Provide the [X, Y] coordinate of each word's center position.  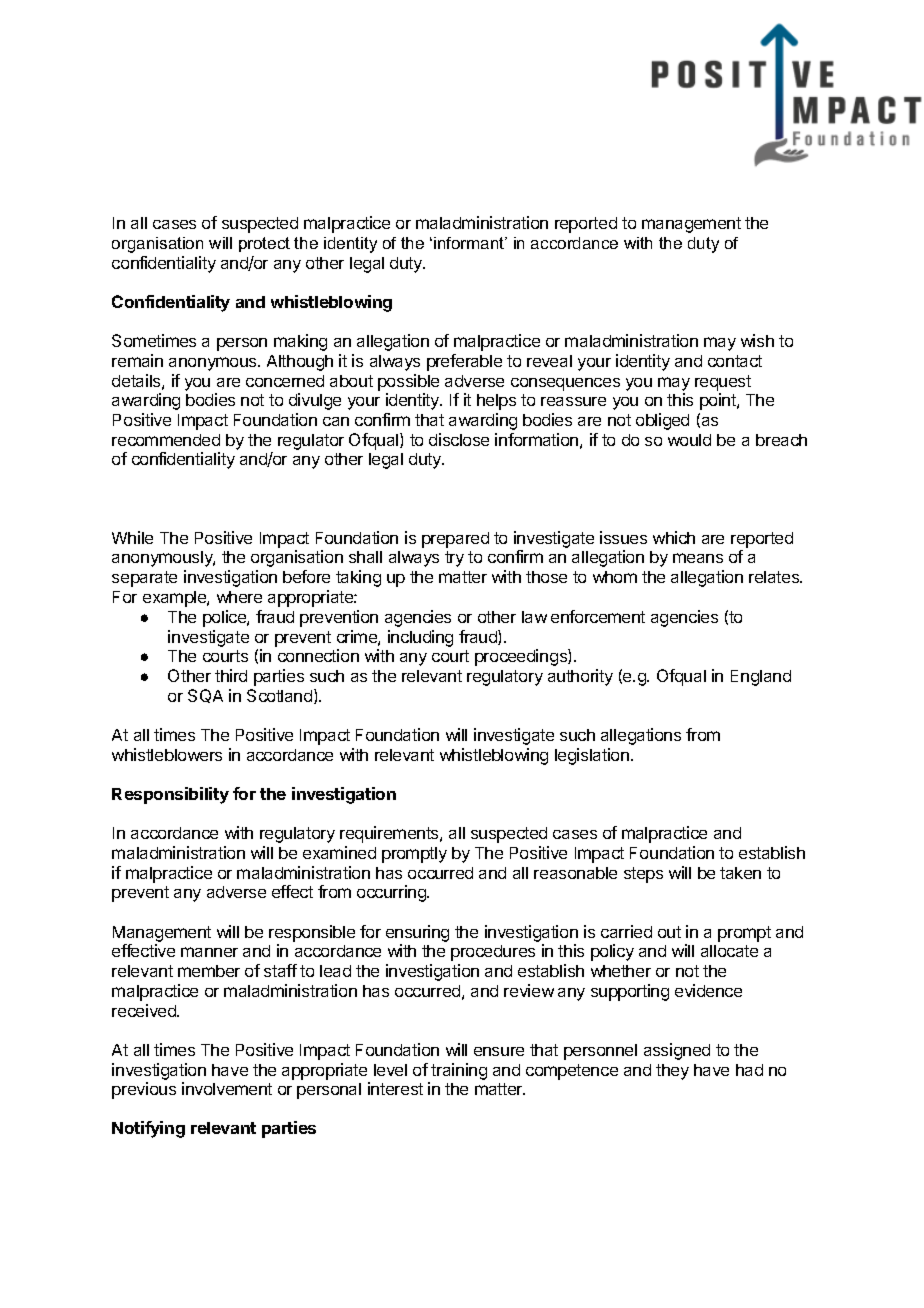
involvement [227, 1088]
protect [264, 244]
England [761, 678]
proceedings [522, 657]
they [672, 1072]
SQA [205, 696]
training [459, 1071]
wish [757, 340]
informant [470, 243]
